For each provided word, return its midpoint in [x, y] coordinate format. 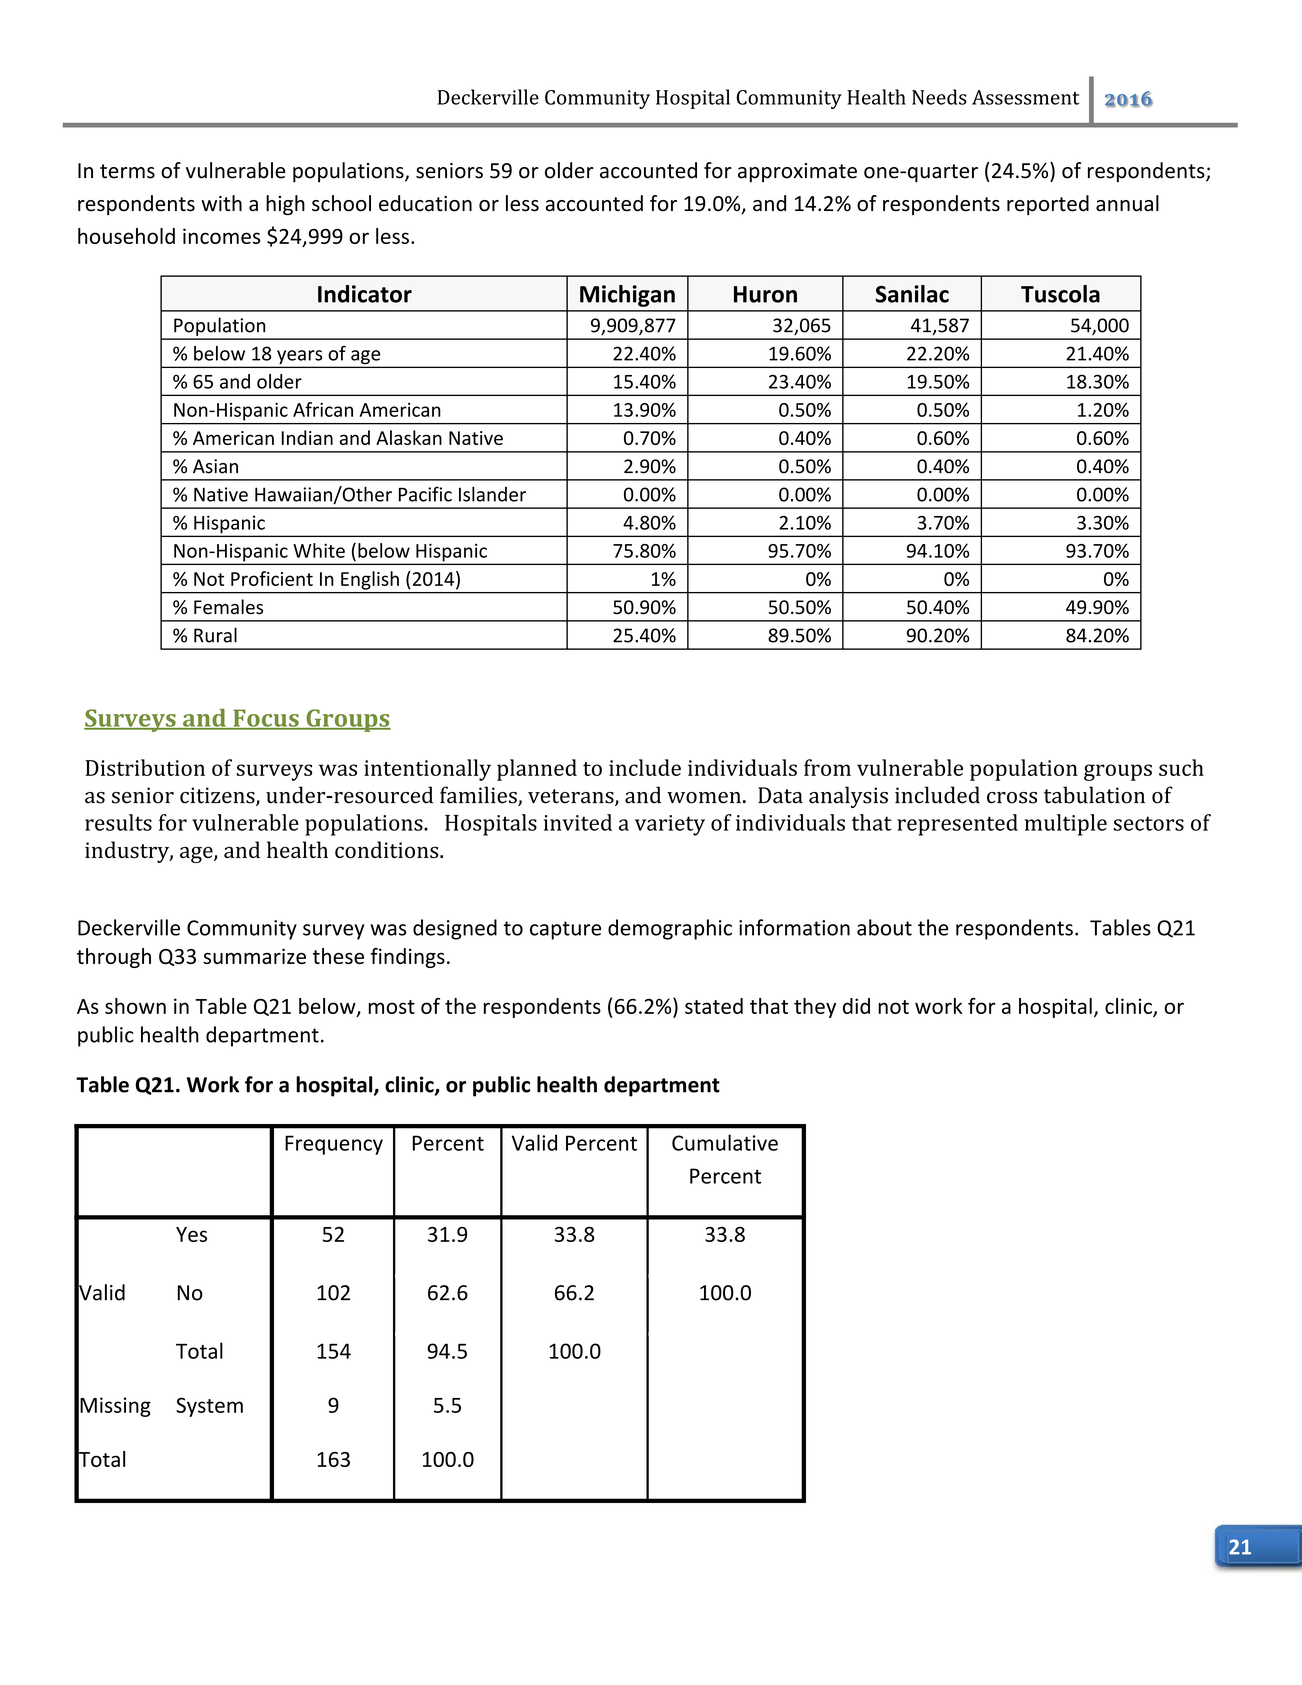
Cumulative [725, 1142]
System [209, 1407]
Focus [266, 719]
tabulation [1094, 795]
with [221, 203]
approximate [797, 173]
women [704, 798]
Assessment [1026, 97]
